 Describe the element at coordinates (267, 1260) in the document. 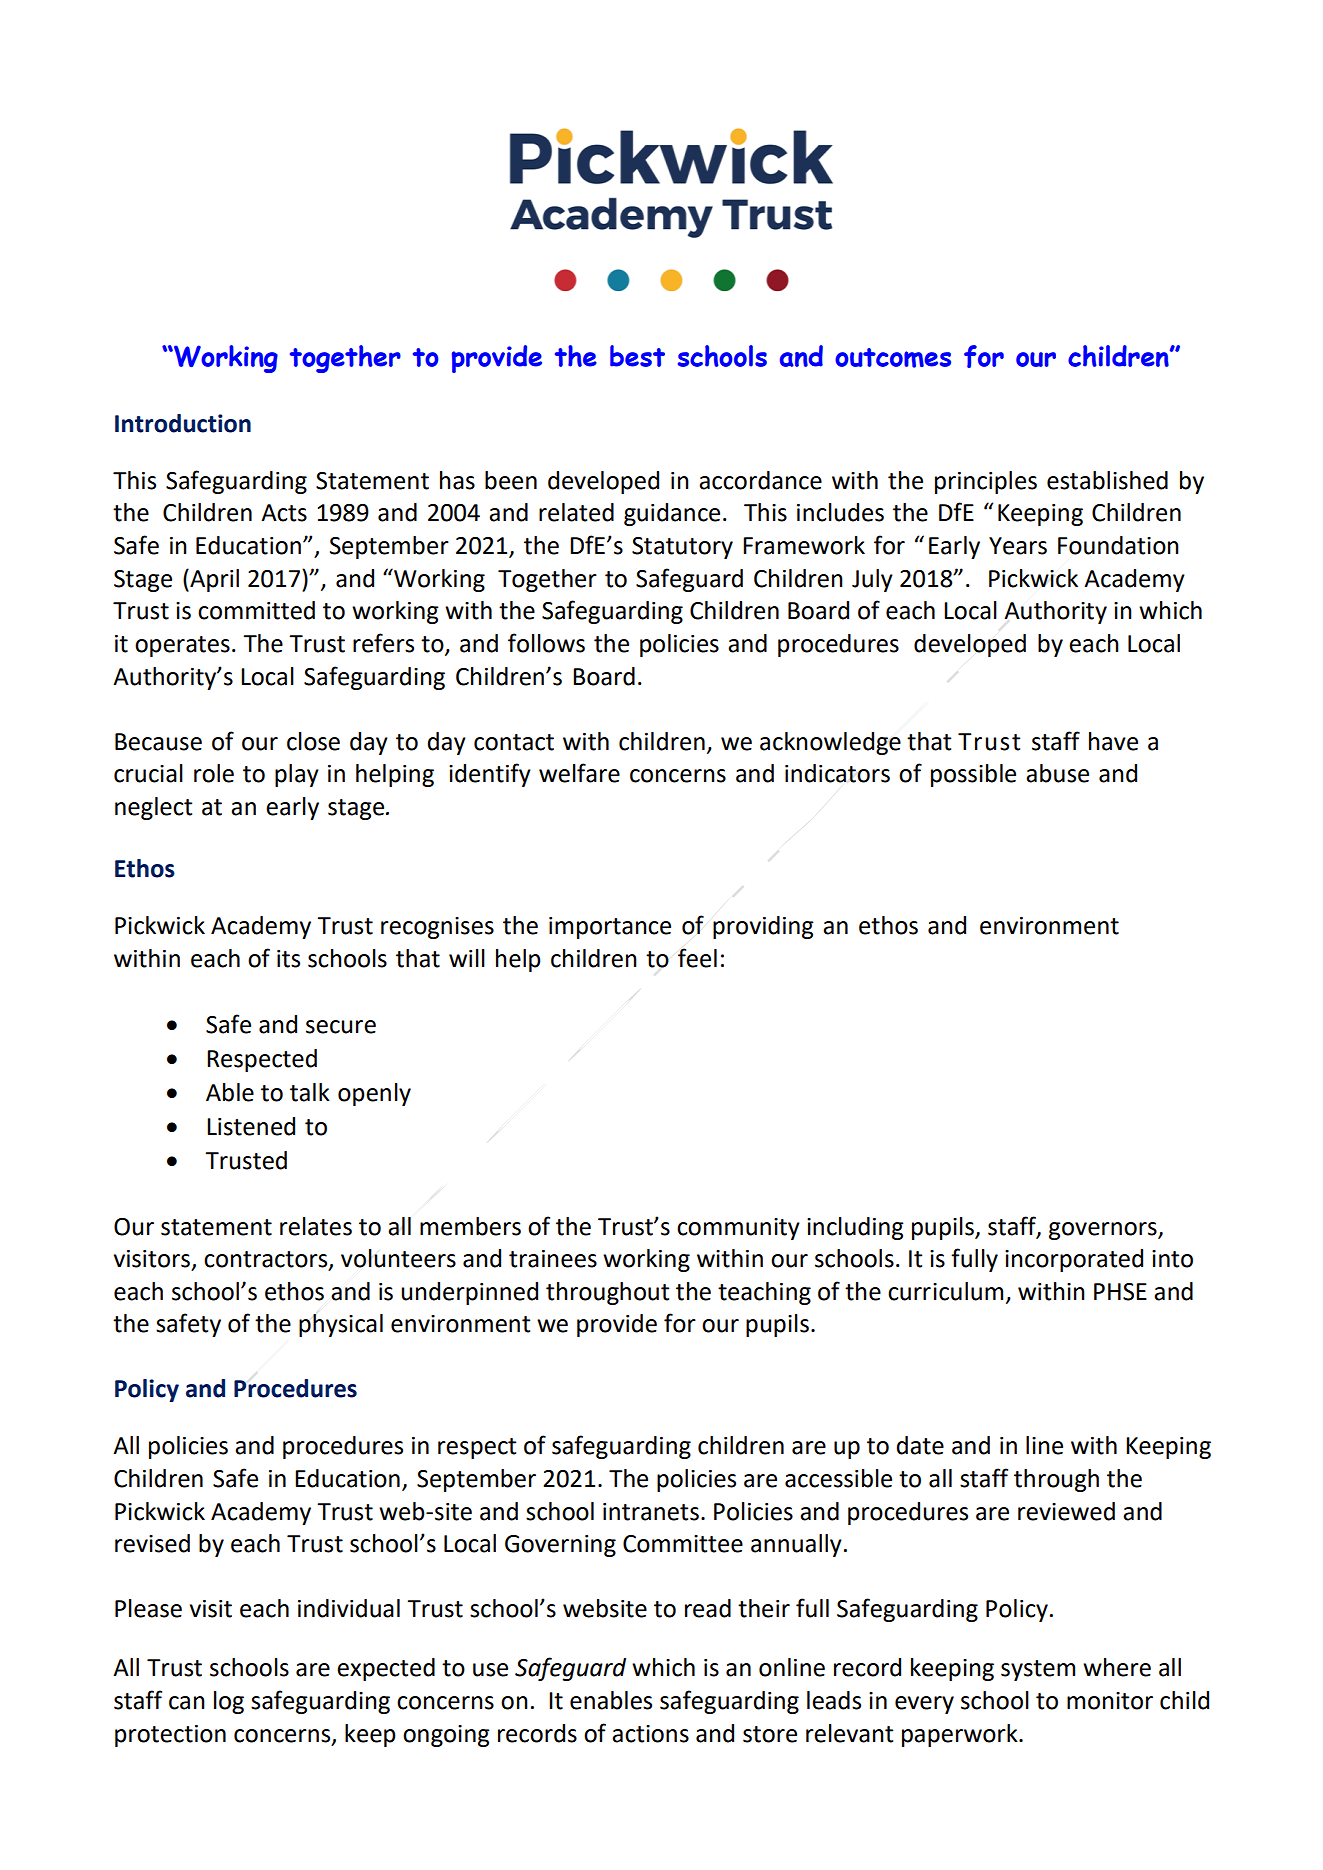

I see `contractors` at that location.
